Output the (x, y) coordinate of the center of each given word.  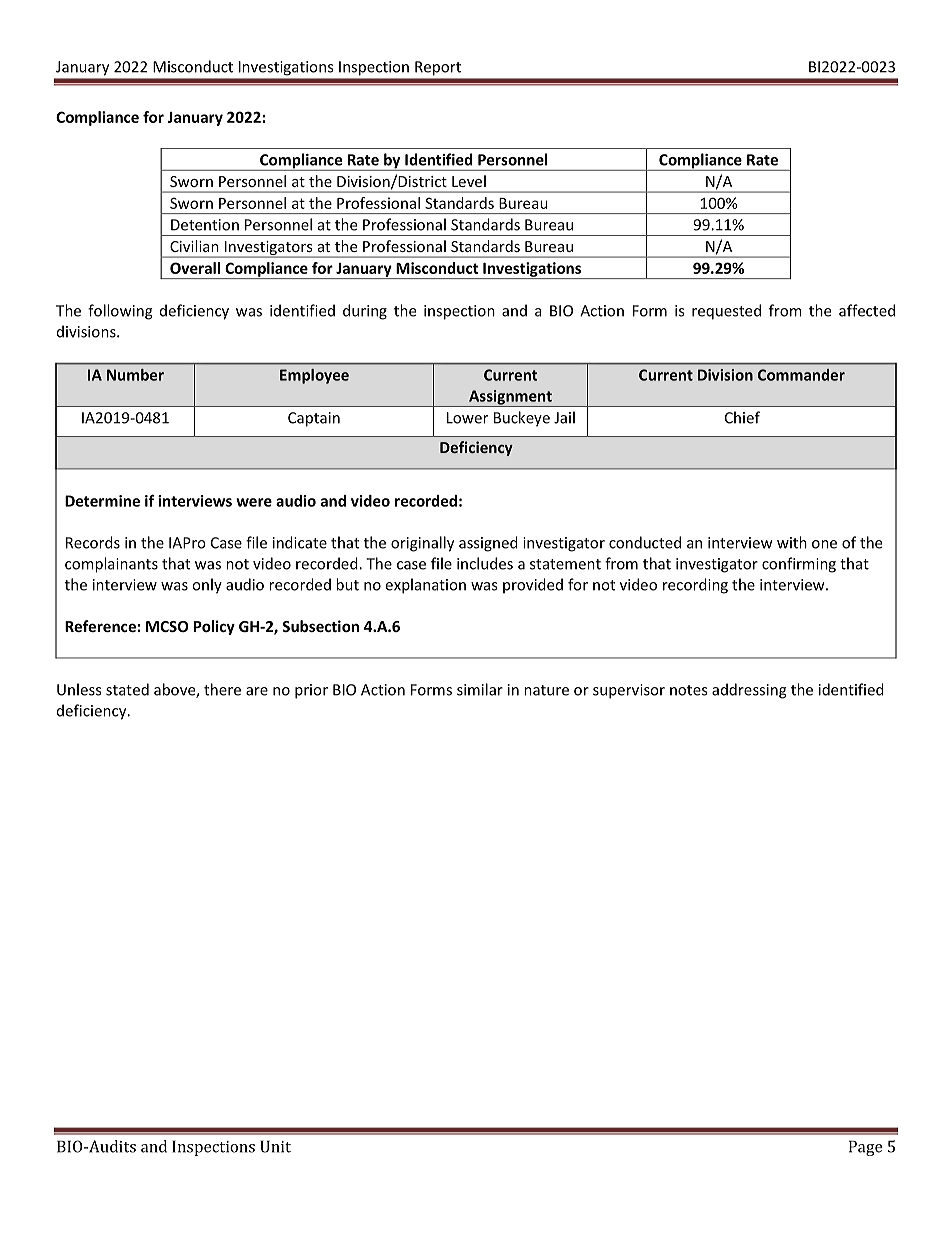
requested (726, 312)
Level (469, 181)
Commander (801, 375)
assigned (488, 544)
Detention (205, 225)
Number (135, 375)
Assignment (510, 398)
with (792, 542)
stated (127, 689)
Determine (102, 501)
